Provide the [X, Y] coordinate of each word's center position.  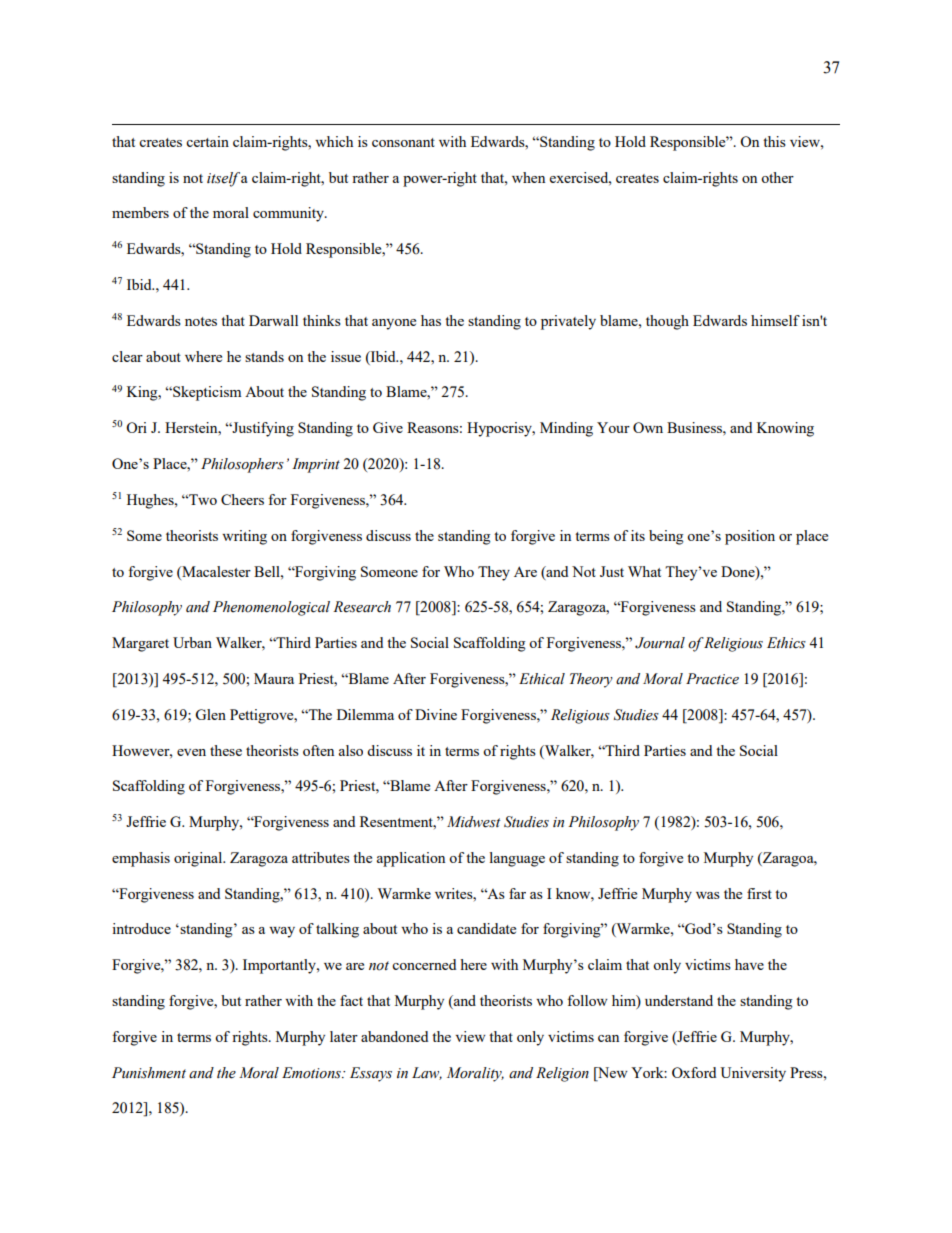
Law [427, 1073]
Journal [660, 643]
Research [362, 607]
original [199, 859]
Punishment [149, 1073]
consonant [403, 142]
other [777, 177]
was [708, 895]
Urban [192, 642]
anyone [394, 324]
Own [648, 427]
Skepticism [206, 393]
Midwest [473, 822]
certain [207, 141]
